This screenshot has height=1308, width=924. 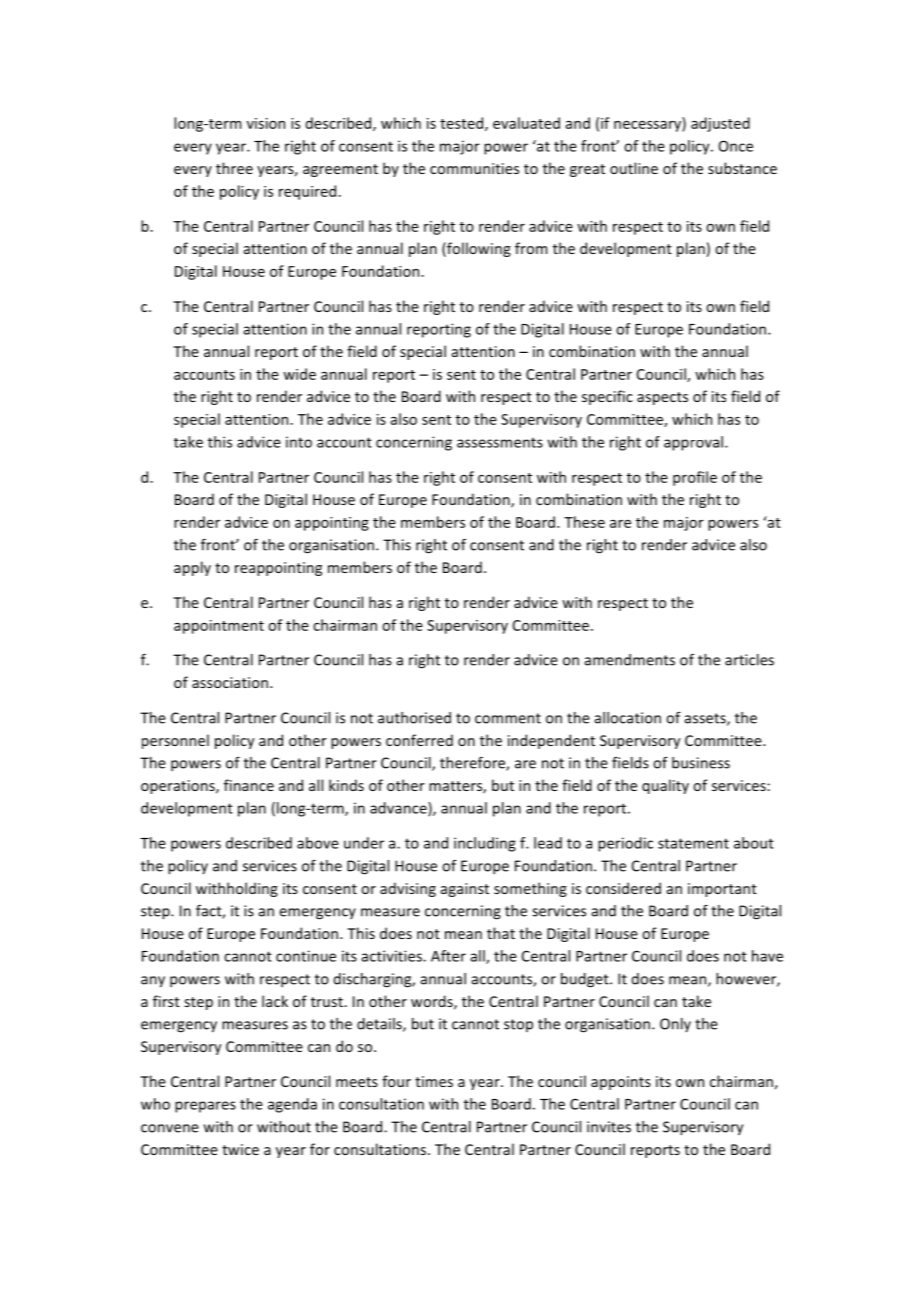 What do you see at coordinates (219, 627) in the screenshot?
I see `appointment` at bounding box center [219, 627].
